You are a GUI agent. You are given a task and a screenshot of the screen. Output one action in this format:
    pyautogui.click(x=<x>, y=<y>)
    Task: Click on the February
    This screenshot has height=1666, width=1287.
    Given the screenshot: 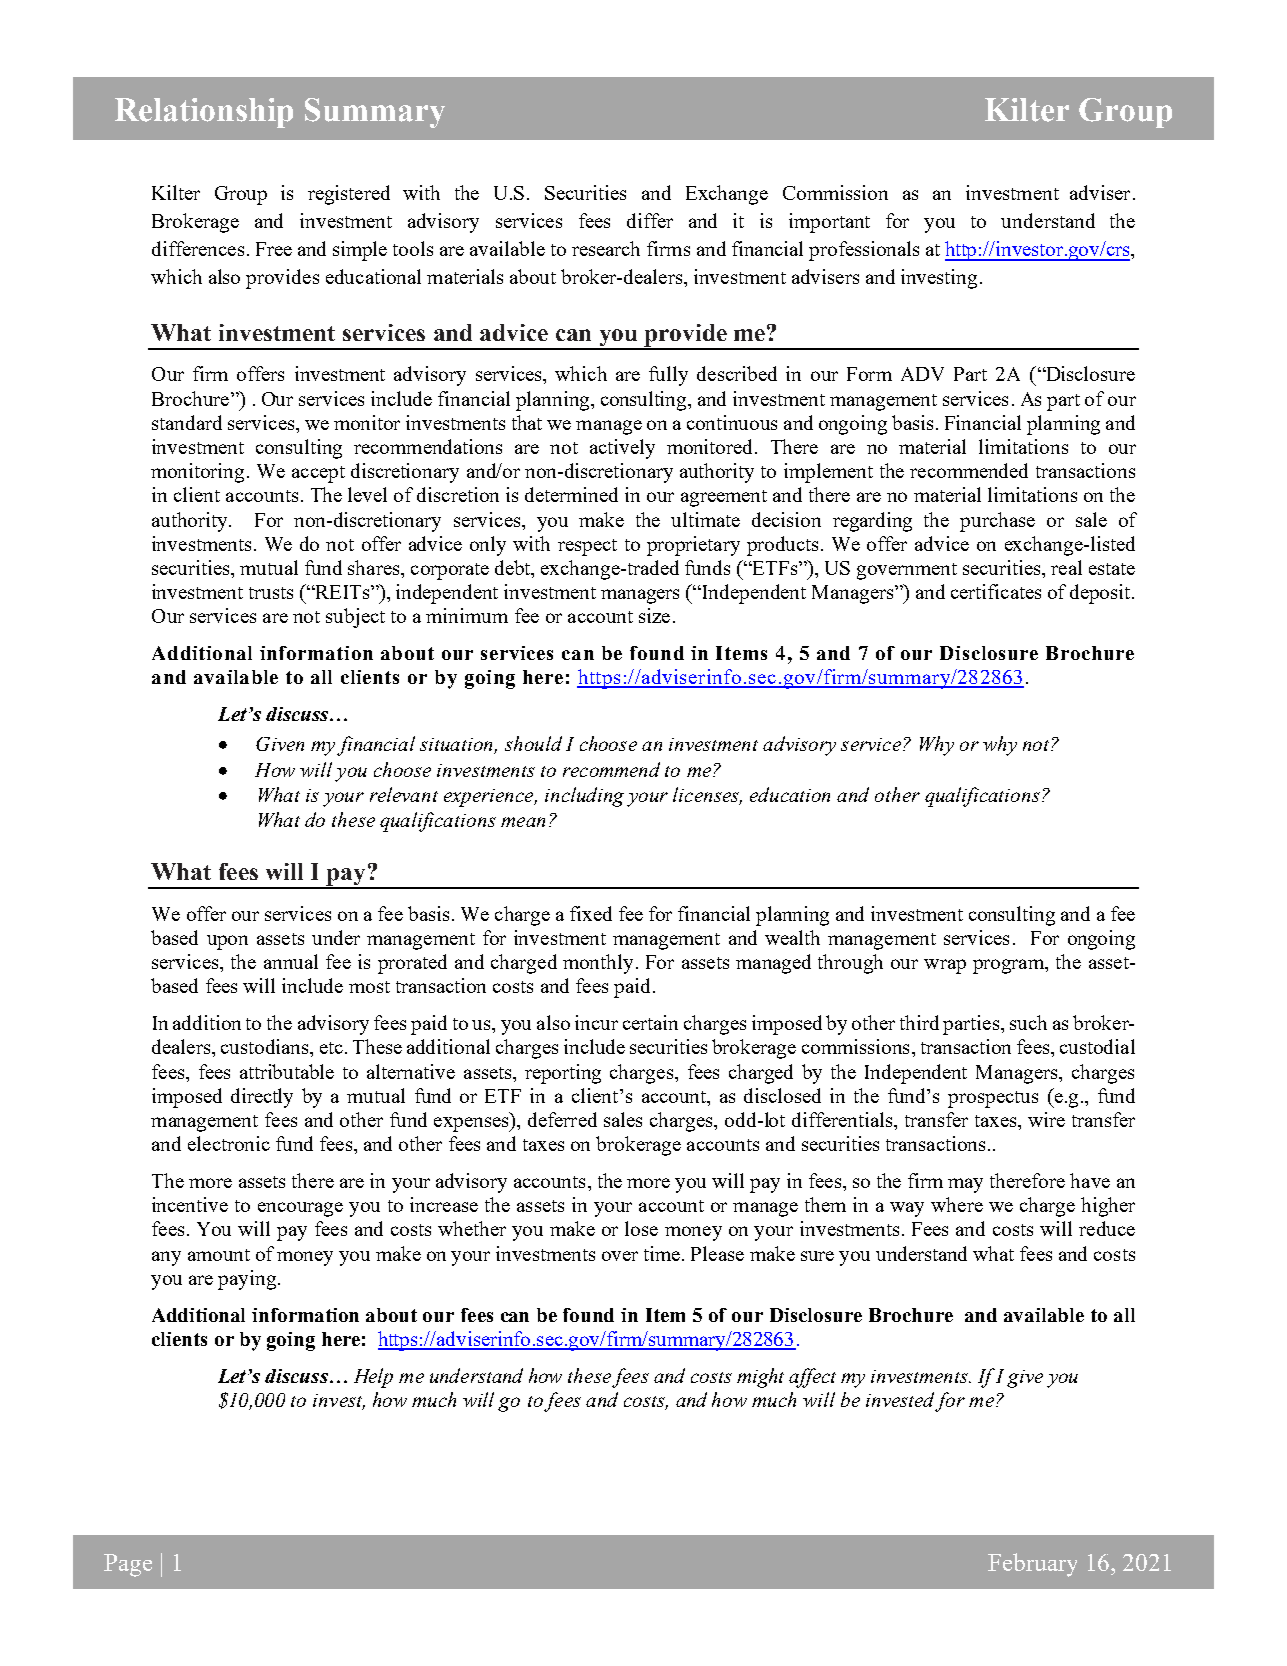 What is the action you would take?
    pyautogui.click(x=1032, y=1565)
